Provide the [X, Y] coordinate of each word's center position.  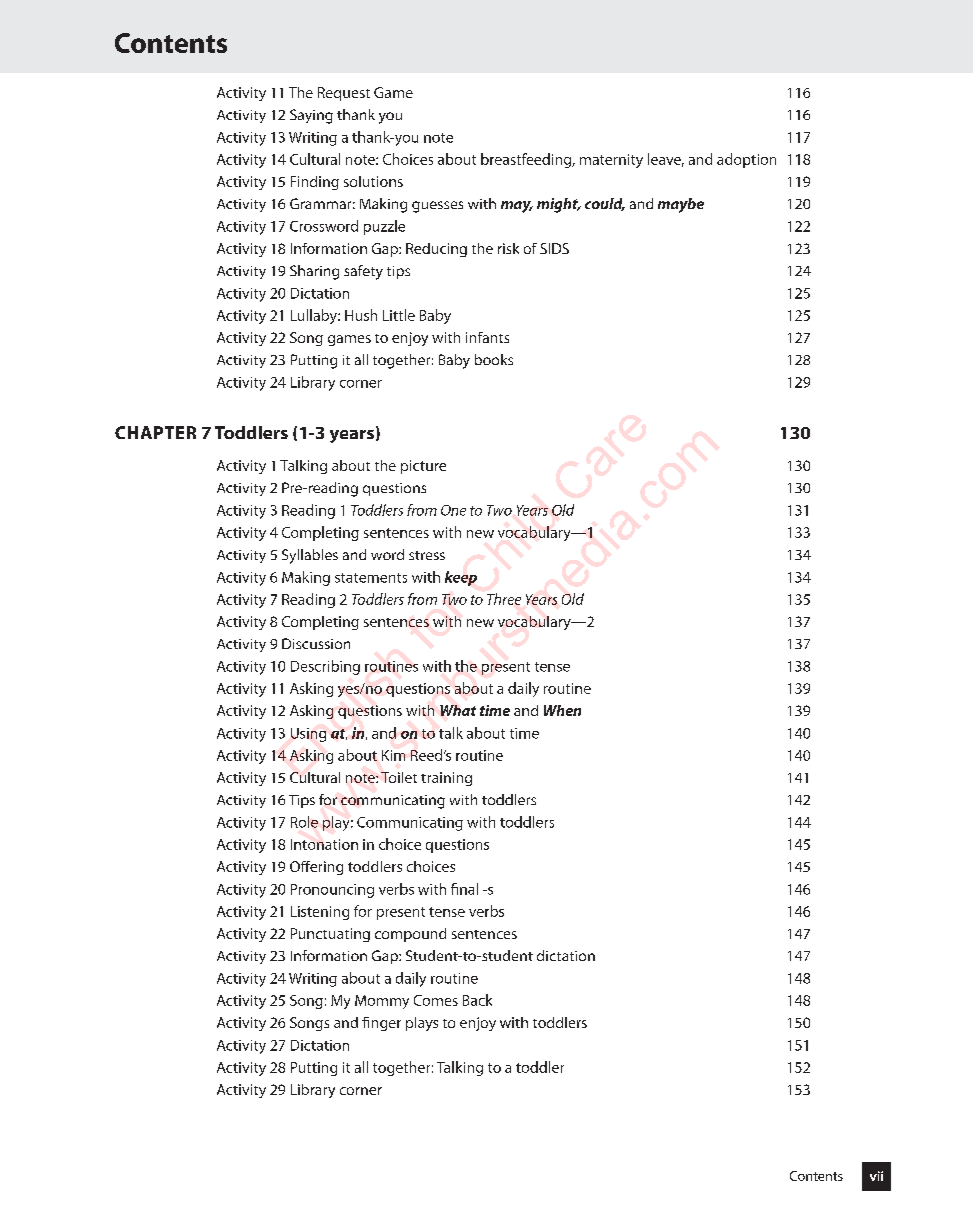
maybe [681, 205]
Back [477, 1000]
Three [504, 599]
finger [381, 1024]
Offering [316, 868]
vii [876, 1176]
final [464, 889]
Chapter [155, 432]
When [562, 710]
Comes [436, 1000]
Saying [311, 116]
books [494, 359]
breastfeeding [527, 160]
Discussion [316, 643]
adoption [746, 160]
